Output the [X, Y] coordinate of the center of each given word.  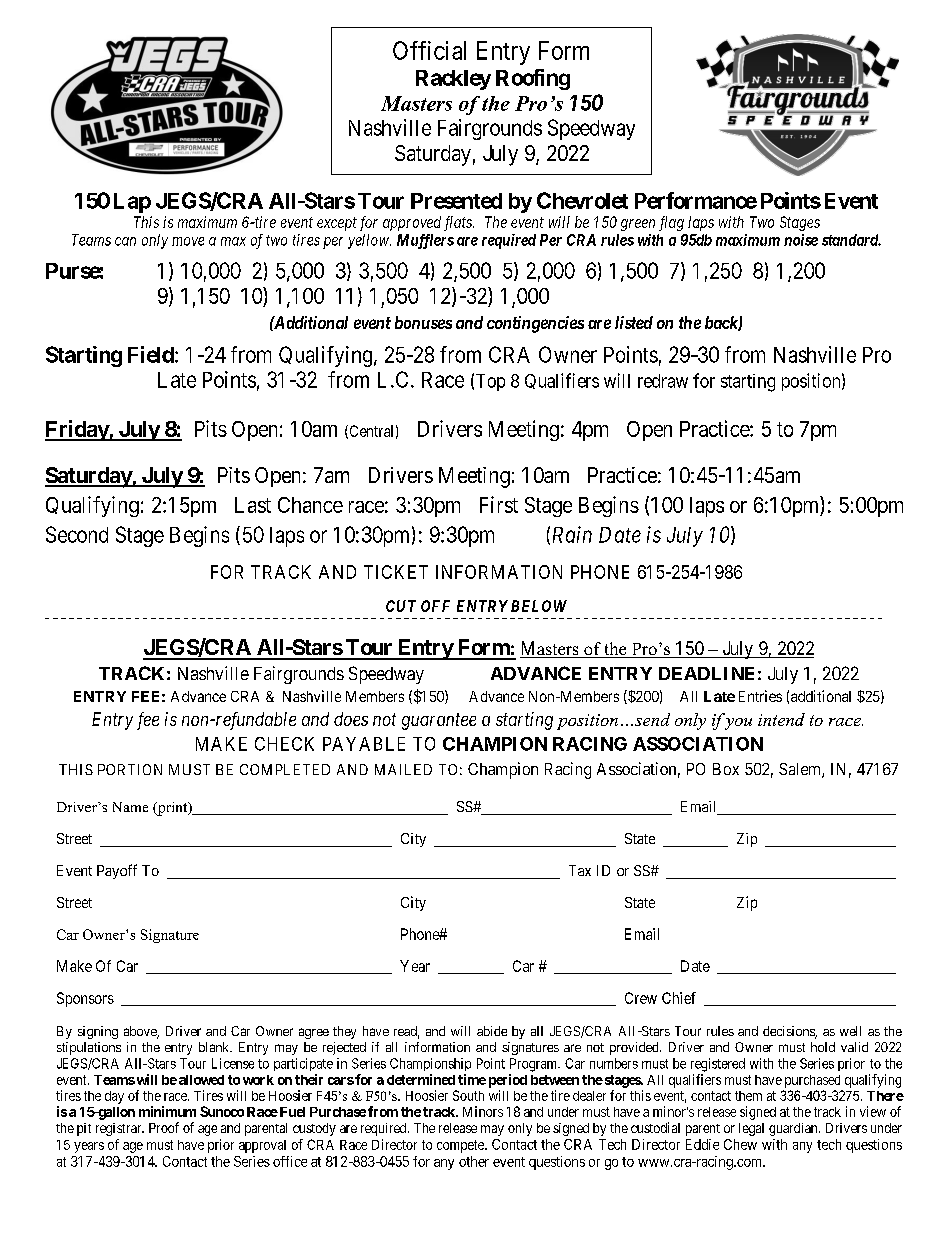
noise [801, 240]
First [499, 504]
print [172, 809]
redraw [663, 381]
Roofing [533, 79]
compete [461, 1146]
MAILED [403, 769]
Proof [164, 1127]
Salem [801, 770]
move [188, 241]
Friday [77, 430]
